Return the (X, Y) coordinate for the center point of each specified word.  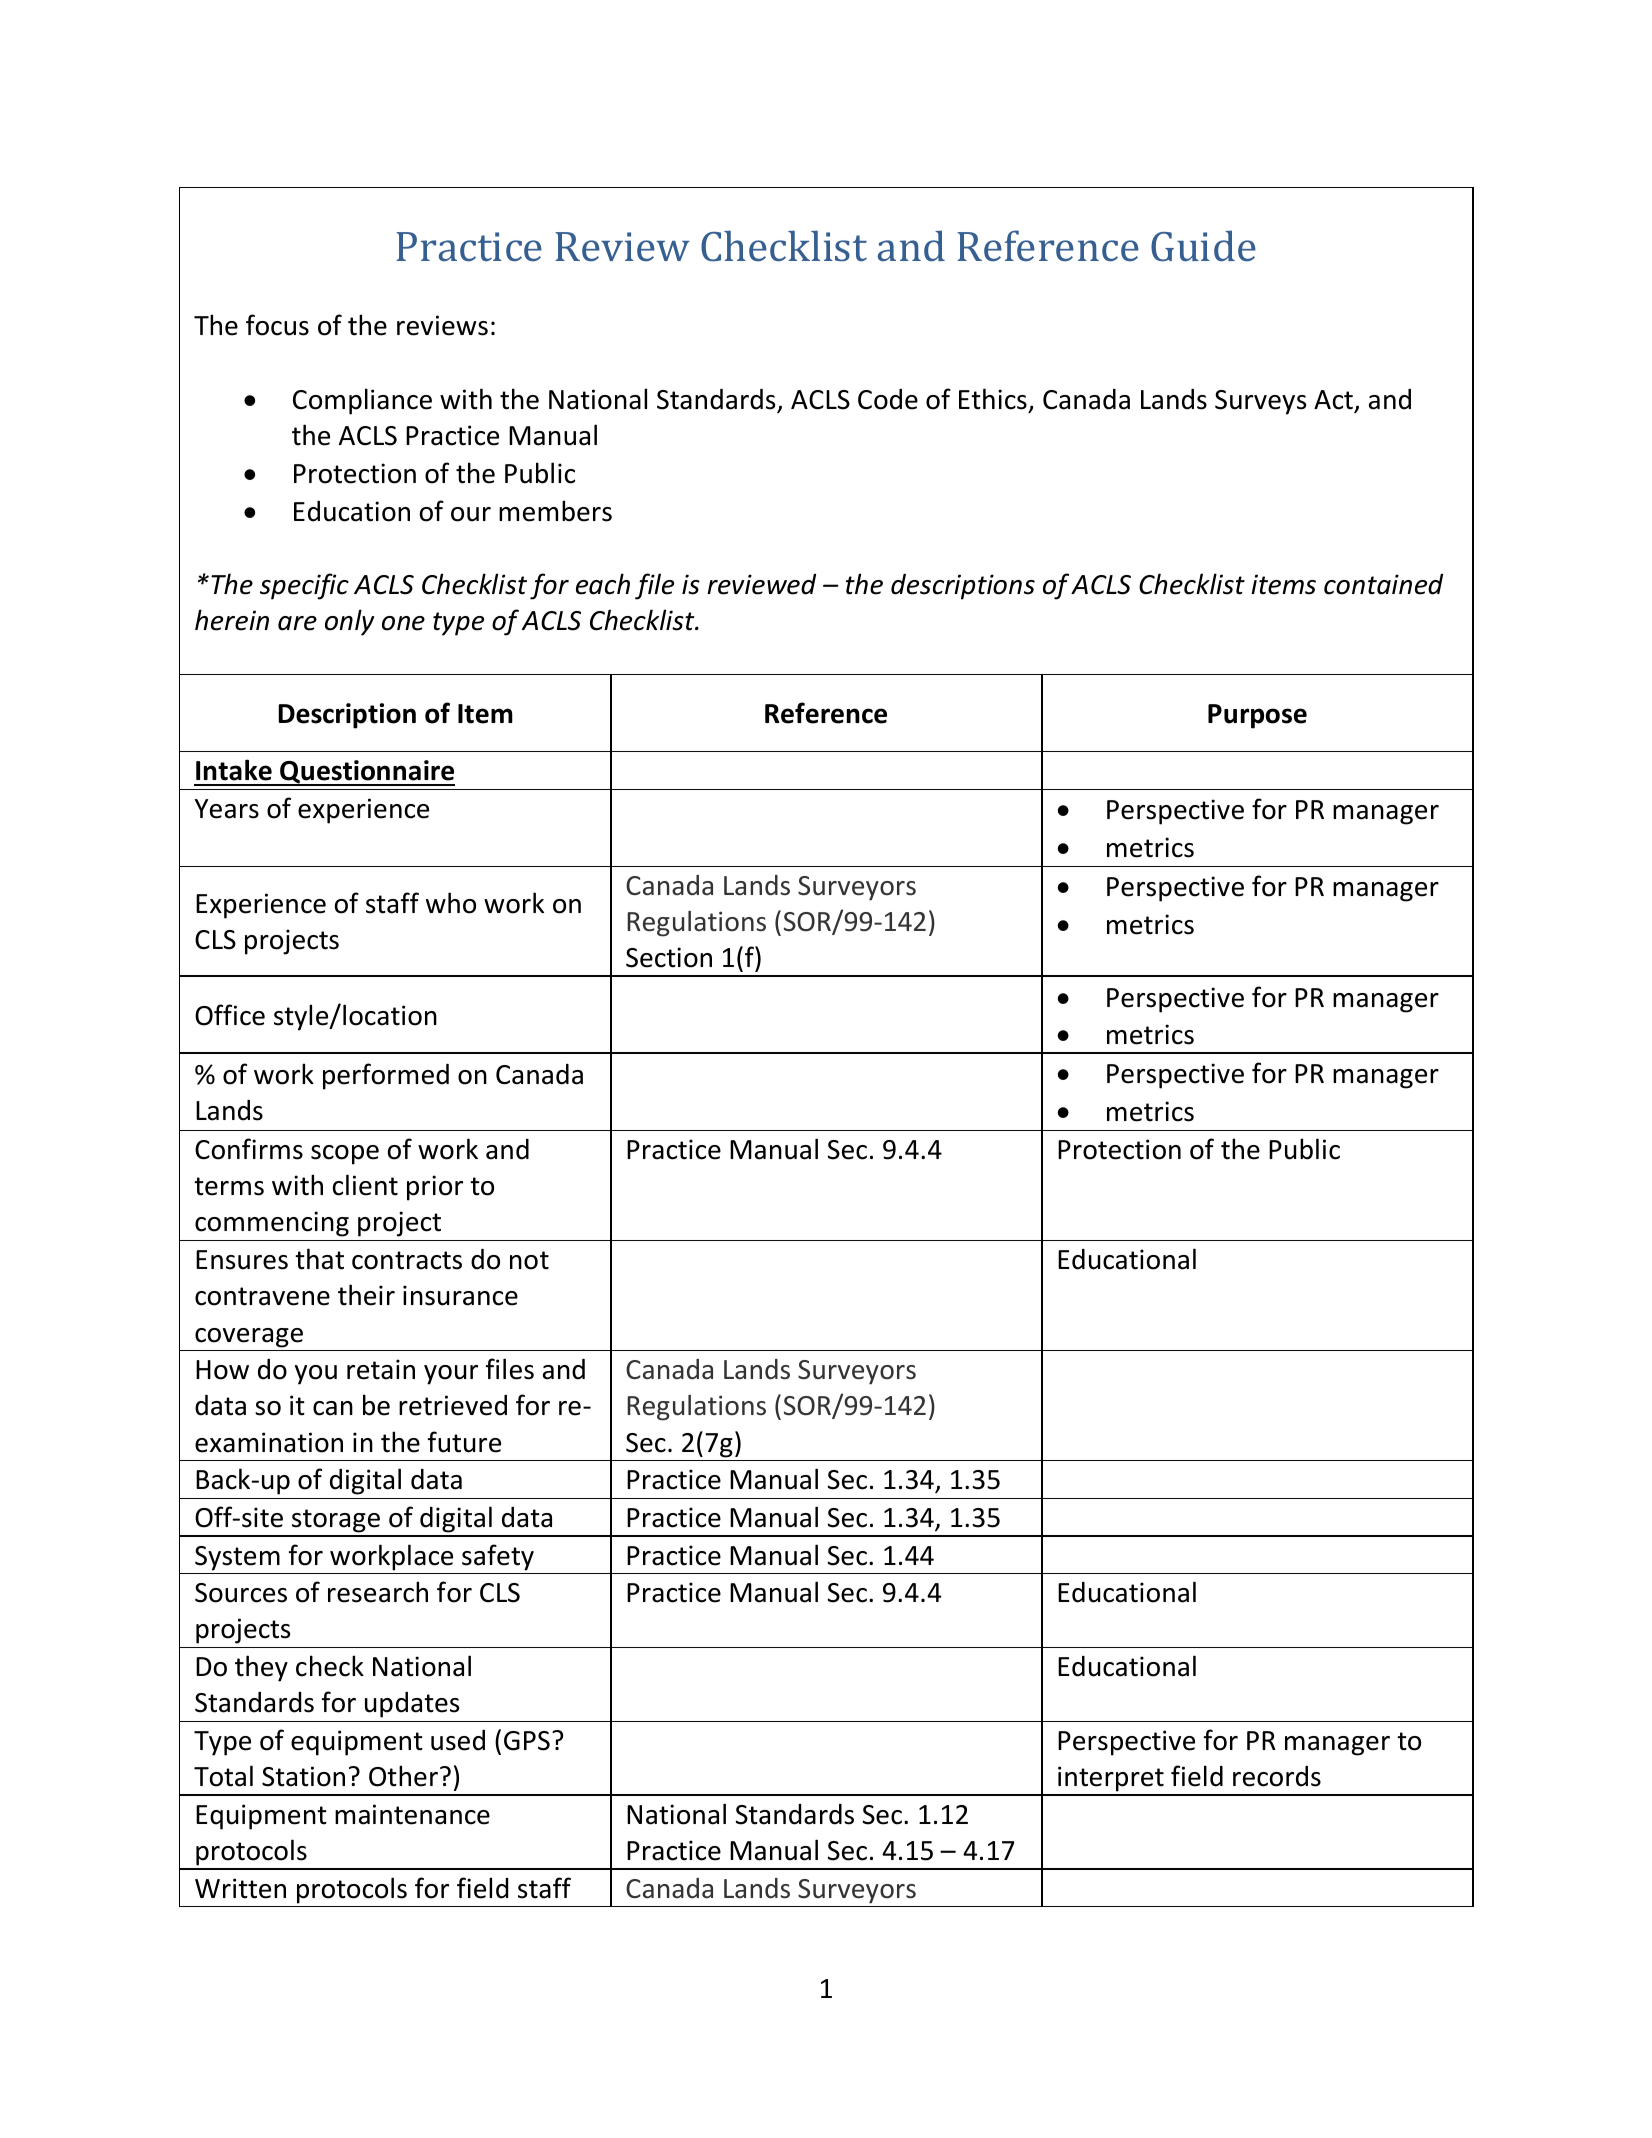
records (1277, 1776)
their (366, 1295)
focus (277, 325)
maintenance (412, 1814)
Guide (1203, 246)
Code (888, 399)
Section (669, 957)
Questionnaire (366, 773)
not (529, 1260)
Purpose (1257, 716)
